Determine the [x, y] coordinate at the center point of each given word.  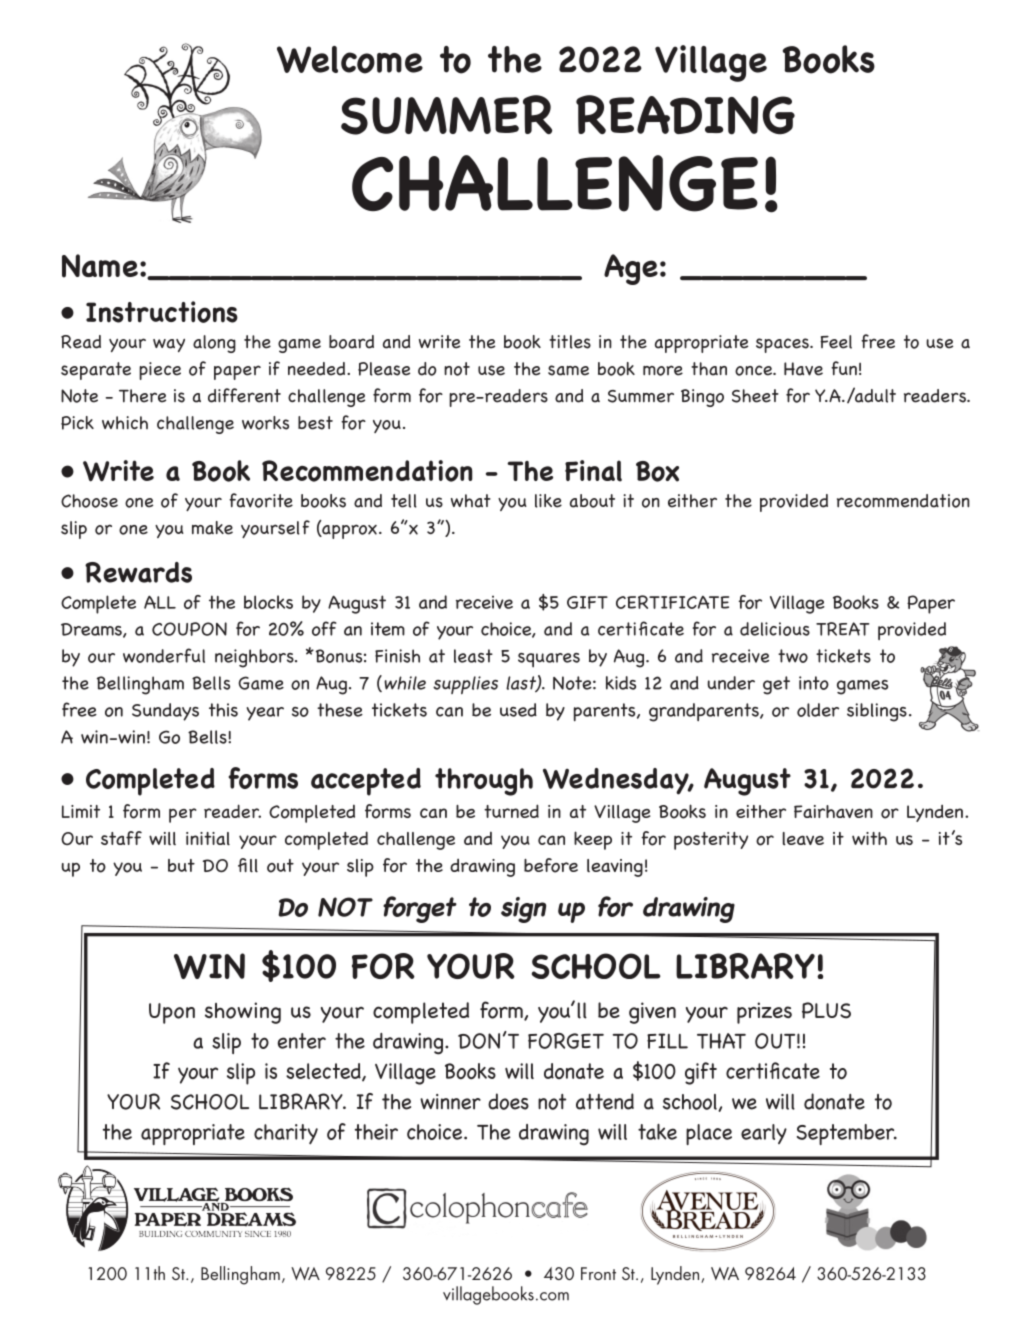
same [568, 370]
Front [598, 1273]
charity [286, 1134]
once [754, 370]
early [764, 1134]
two [793, 656]
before [551, 865]
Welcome [350, 60]
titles [570, 342]
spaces [783, 345]
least [473, 656]
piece [160, 371]
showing [243, 1013]
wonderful [164, 655]
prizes [764, 1013]
